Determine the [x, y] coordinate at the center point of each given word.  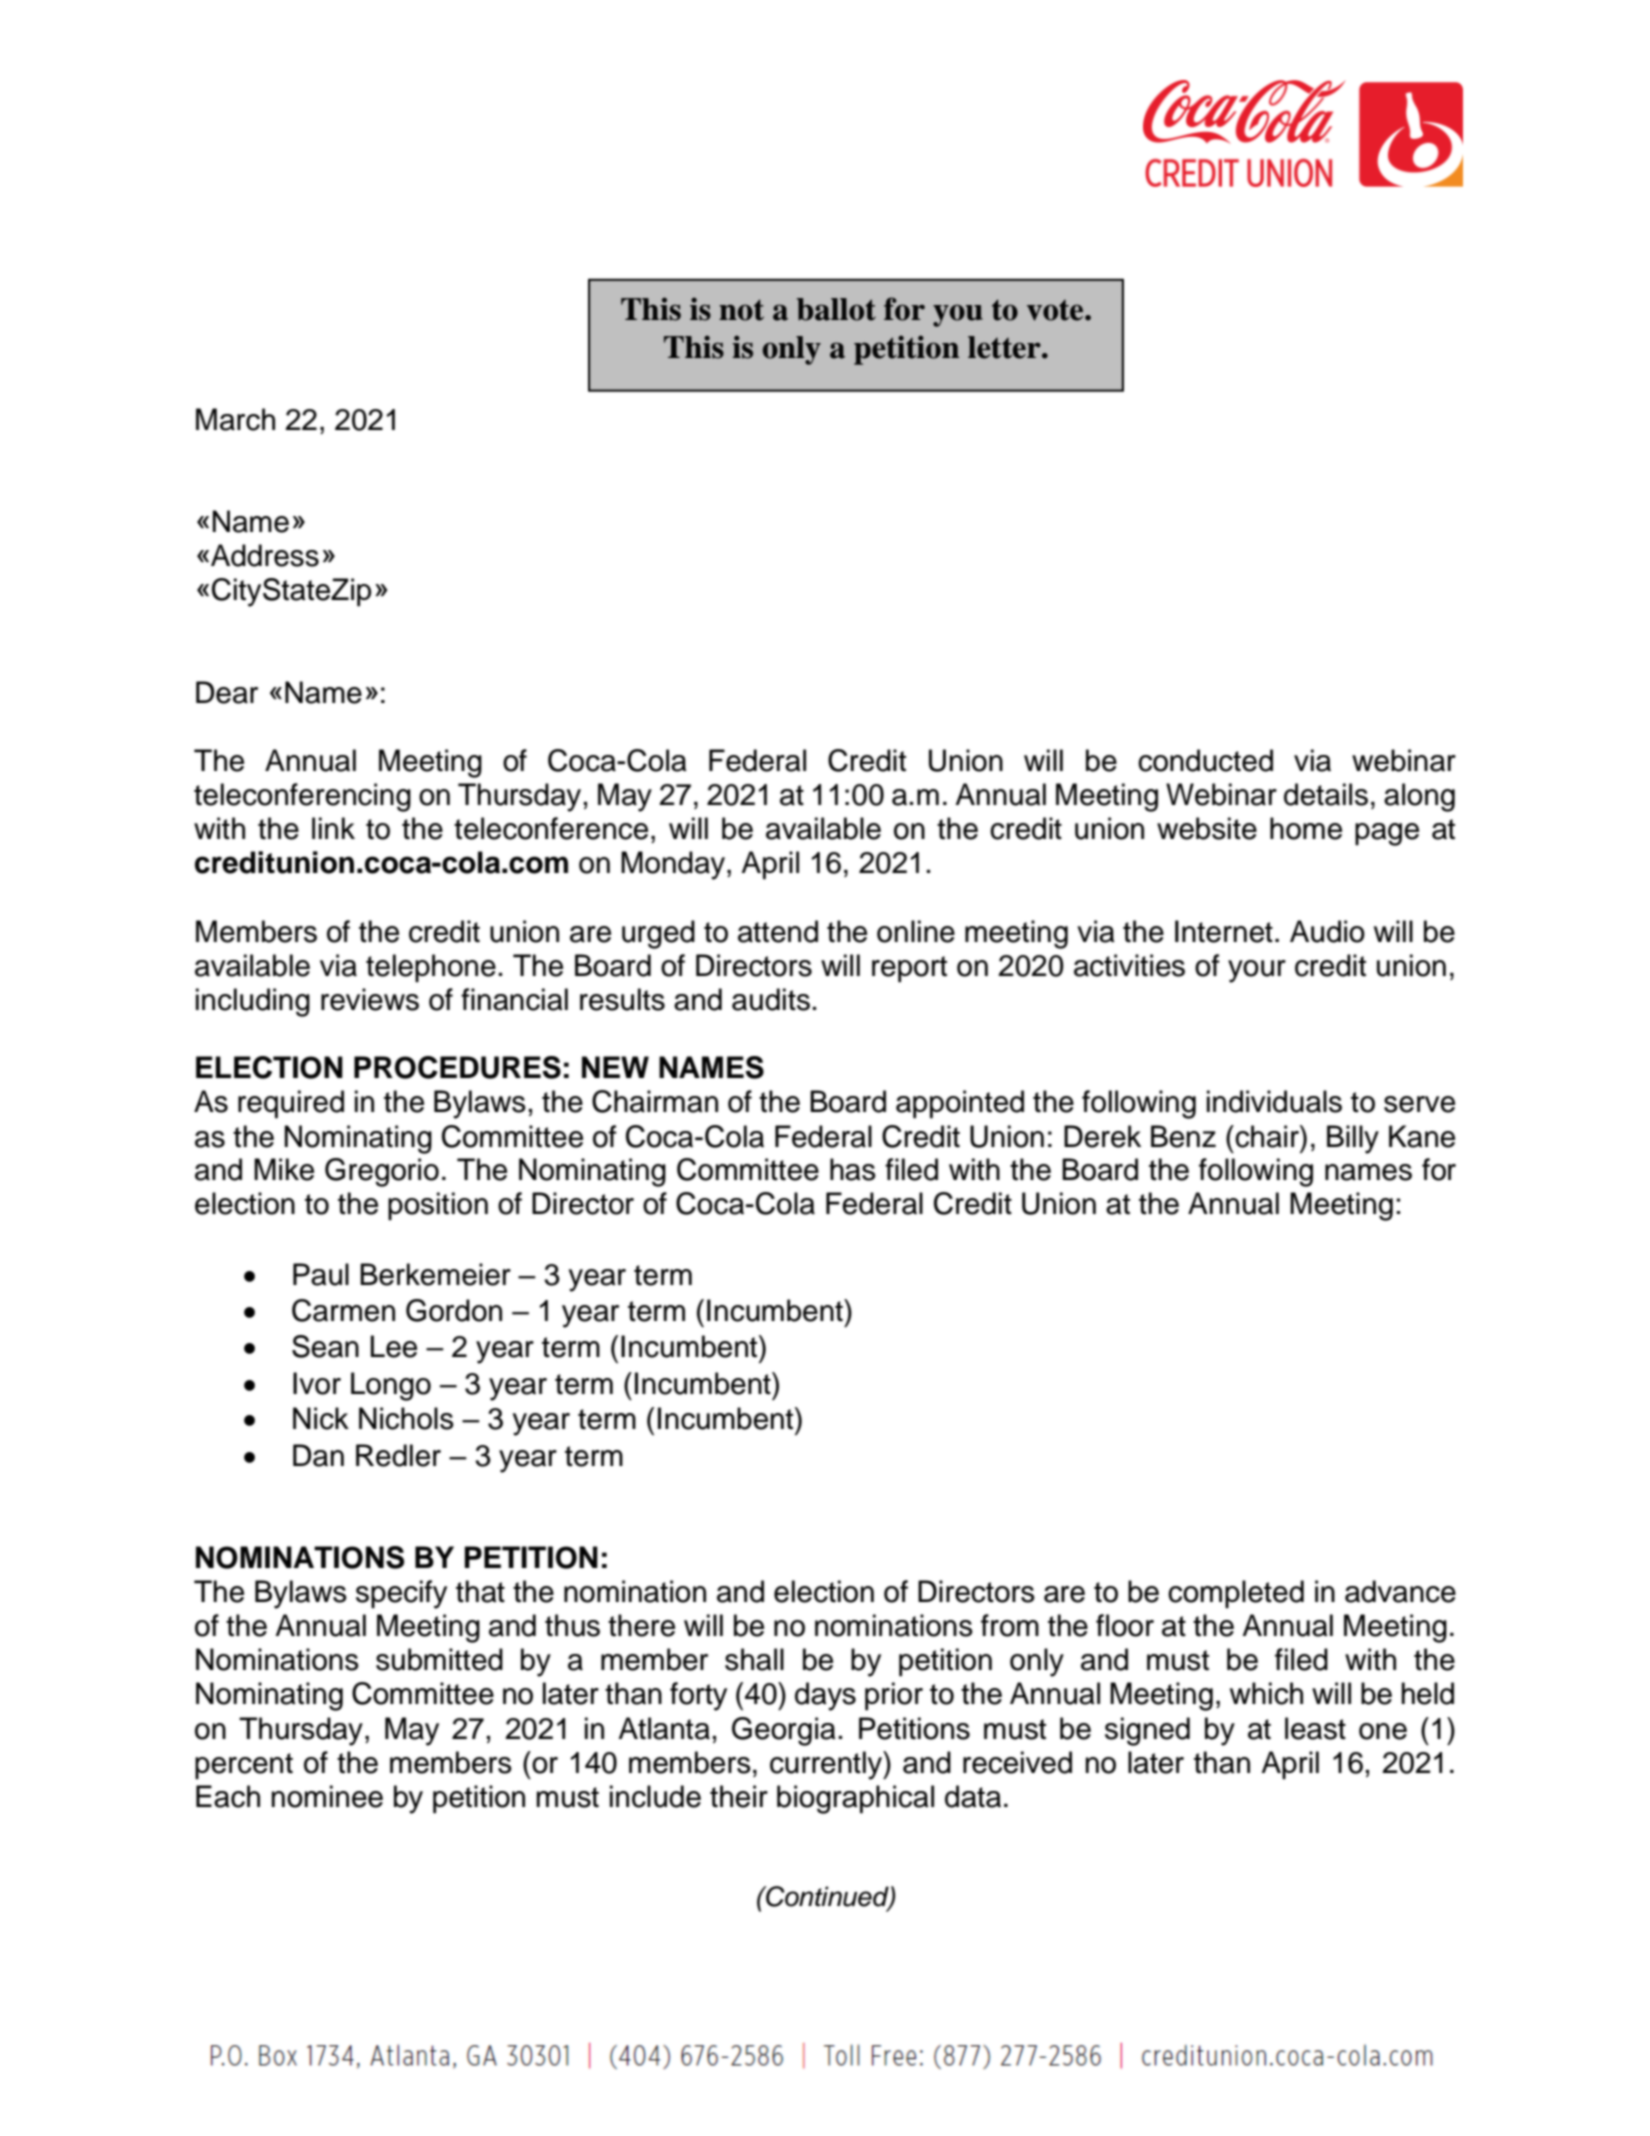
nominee [327, 1796]
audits [771, 999]
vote [1056, 310]
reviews [370, 999]
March [235, 419]
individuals [1274, 1101]
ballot [836, 309]
